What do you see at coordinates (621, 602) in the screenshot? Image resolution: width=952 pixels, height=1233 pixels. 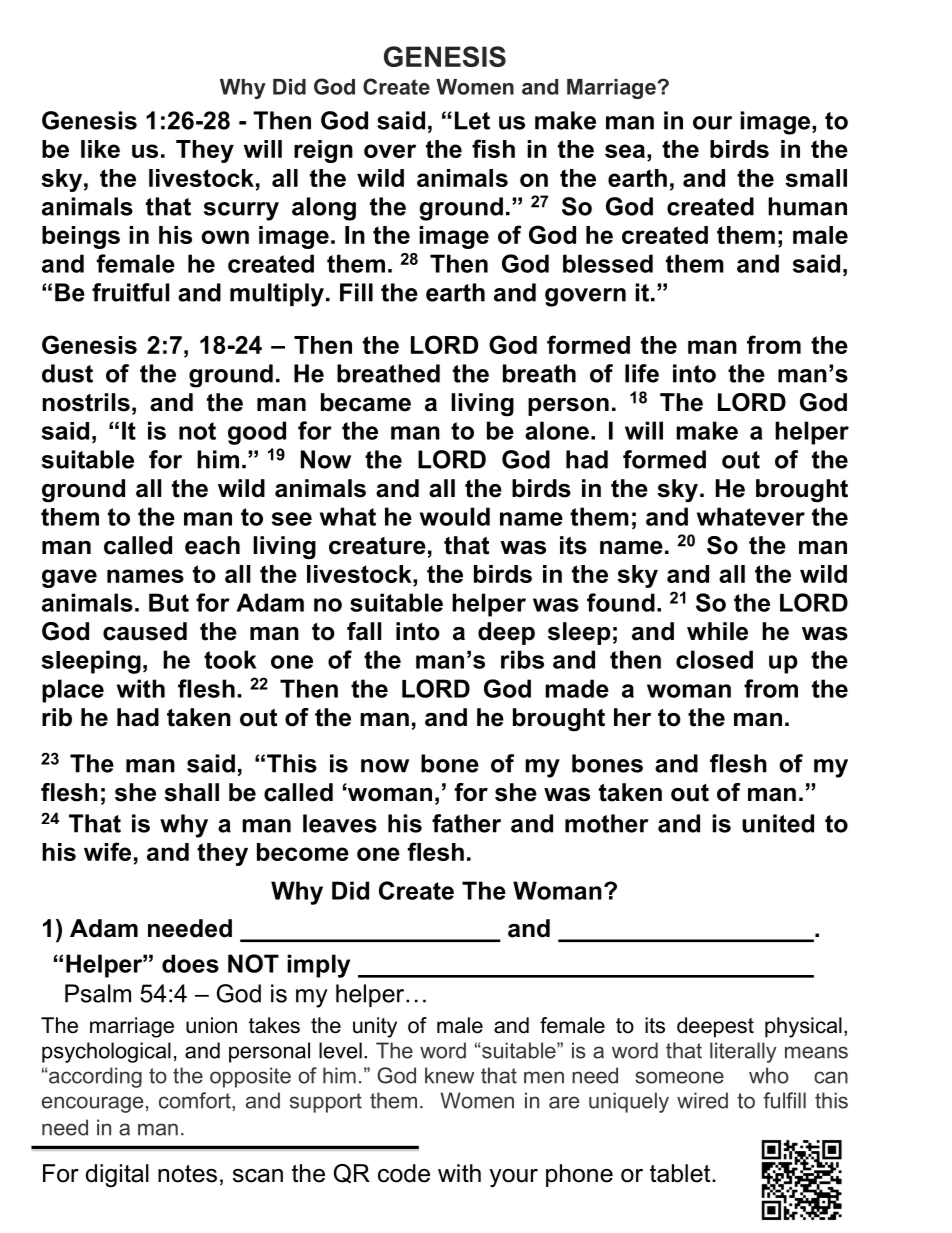 I see `found` at bounding box center [621, 602].
